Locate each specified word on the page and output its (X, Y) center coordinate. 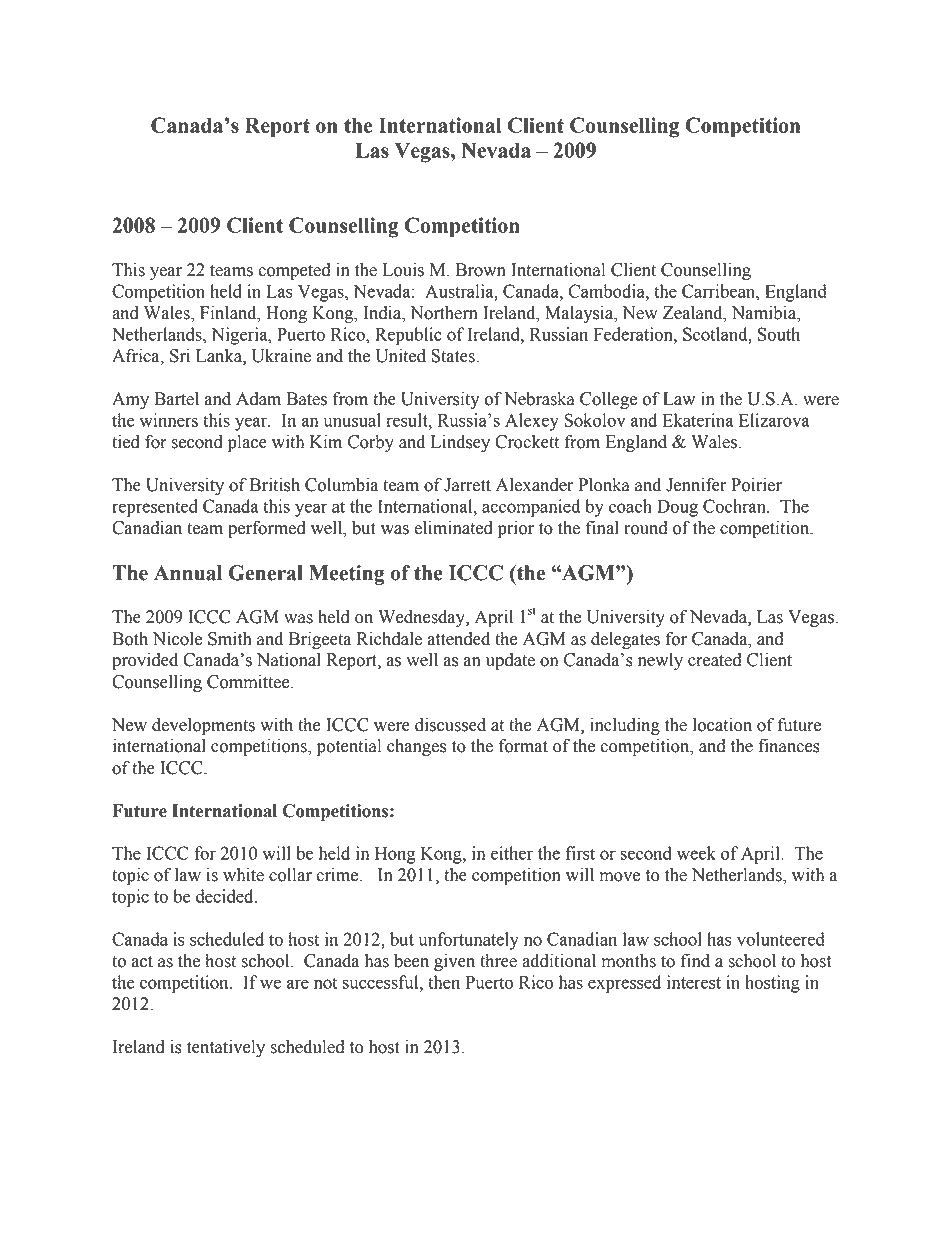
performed (267, 529)
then (444, 982)
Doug (677, 508)
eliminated (453, 528)
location (722, 725)
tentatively (226, 1048)
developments (203, 726)
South (779, 334)
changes (416, 747)
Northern (444, 313)
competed (294, 271)
